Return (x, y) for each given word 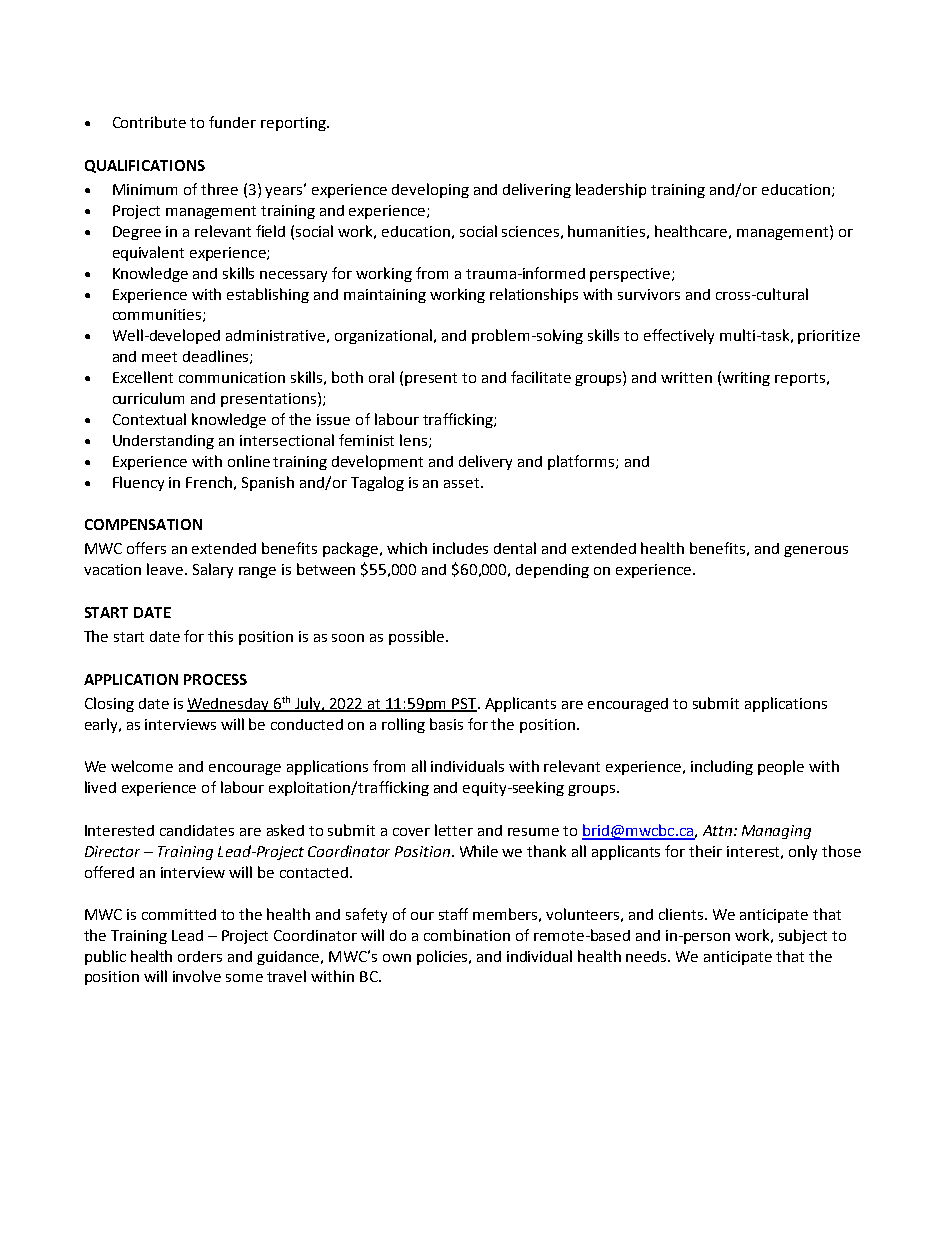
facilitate (541, 377)
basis (446, 724)
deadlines (217, 357)
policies (443, 957)
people (781, 767)
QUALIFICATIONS (145, 166)
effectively (679, 336)
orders (200, 956)
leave (166, 569)
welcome (142, 766)
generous (816, 551)
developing (430, 190)
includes (460, 548)
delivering (537, 190)
